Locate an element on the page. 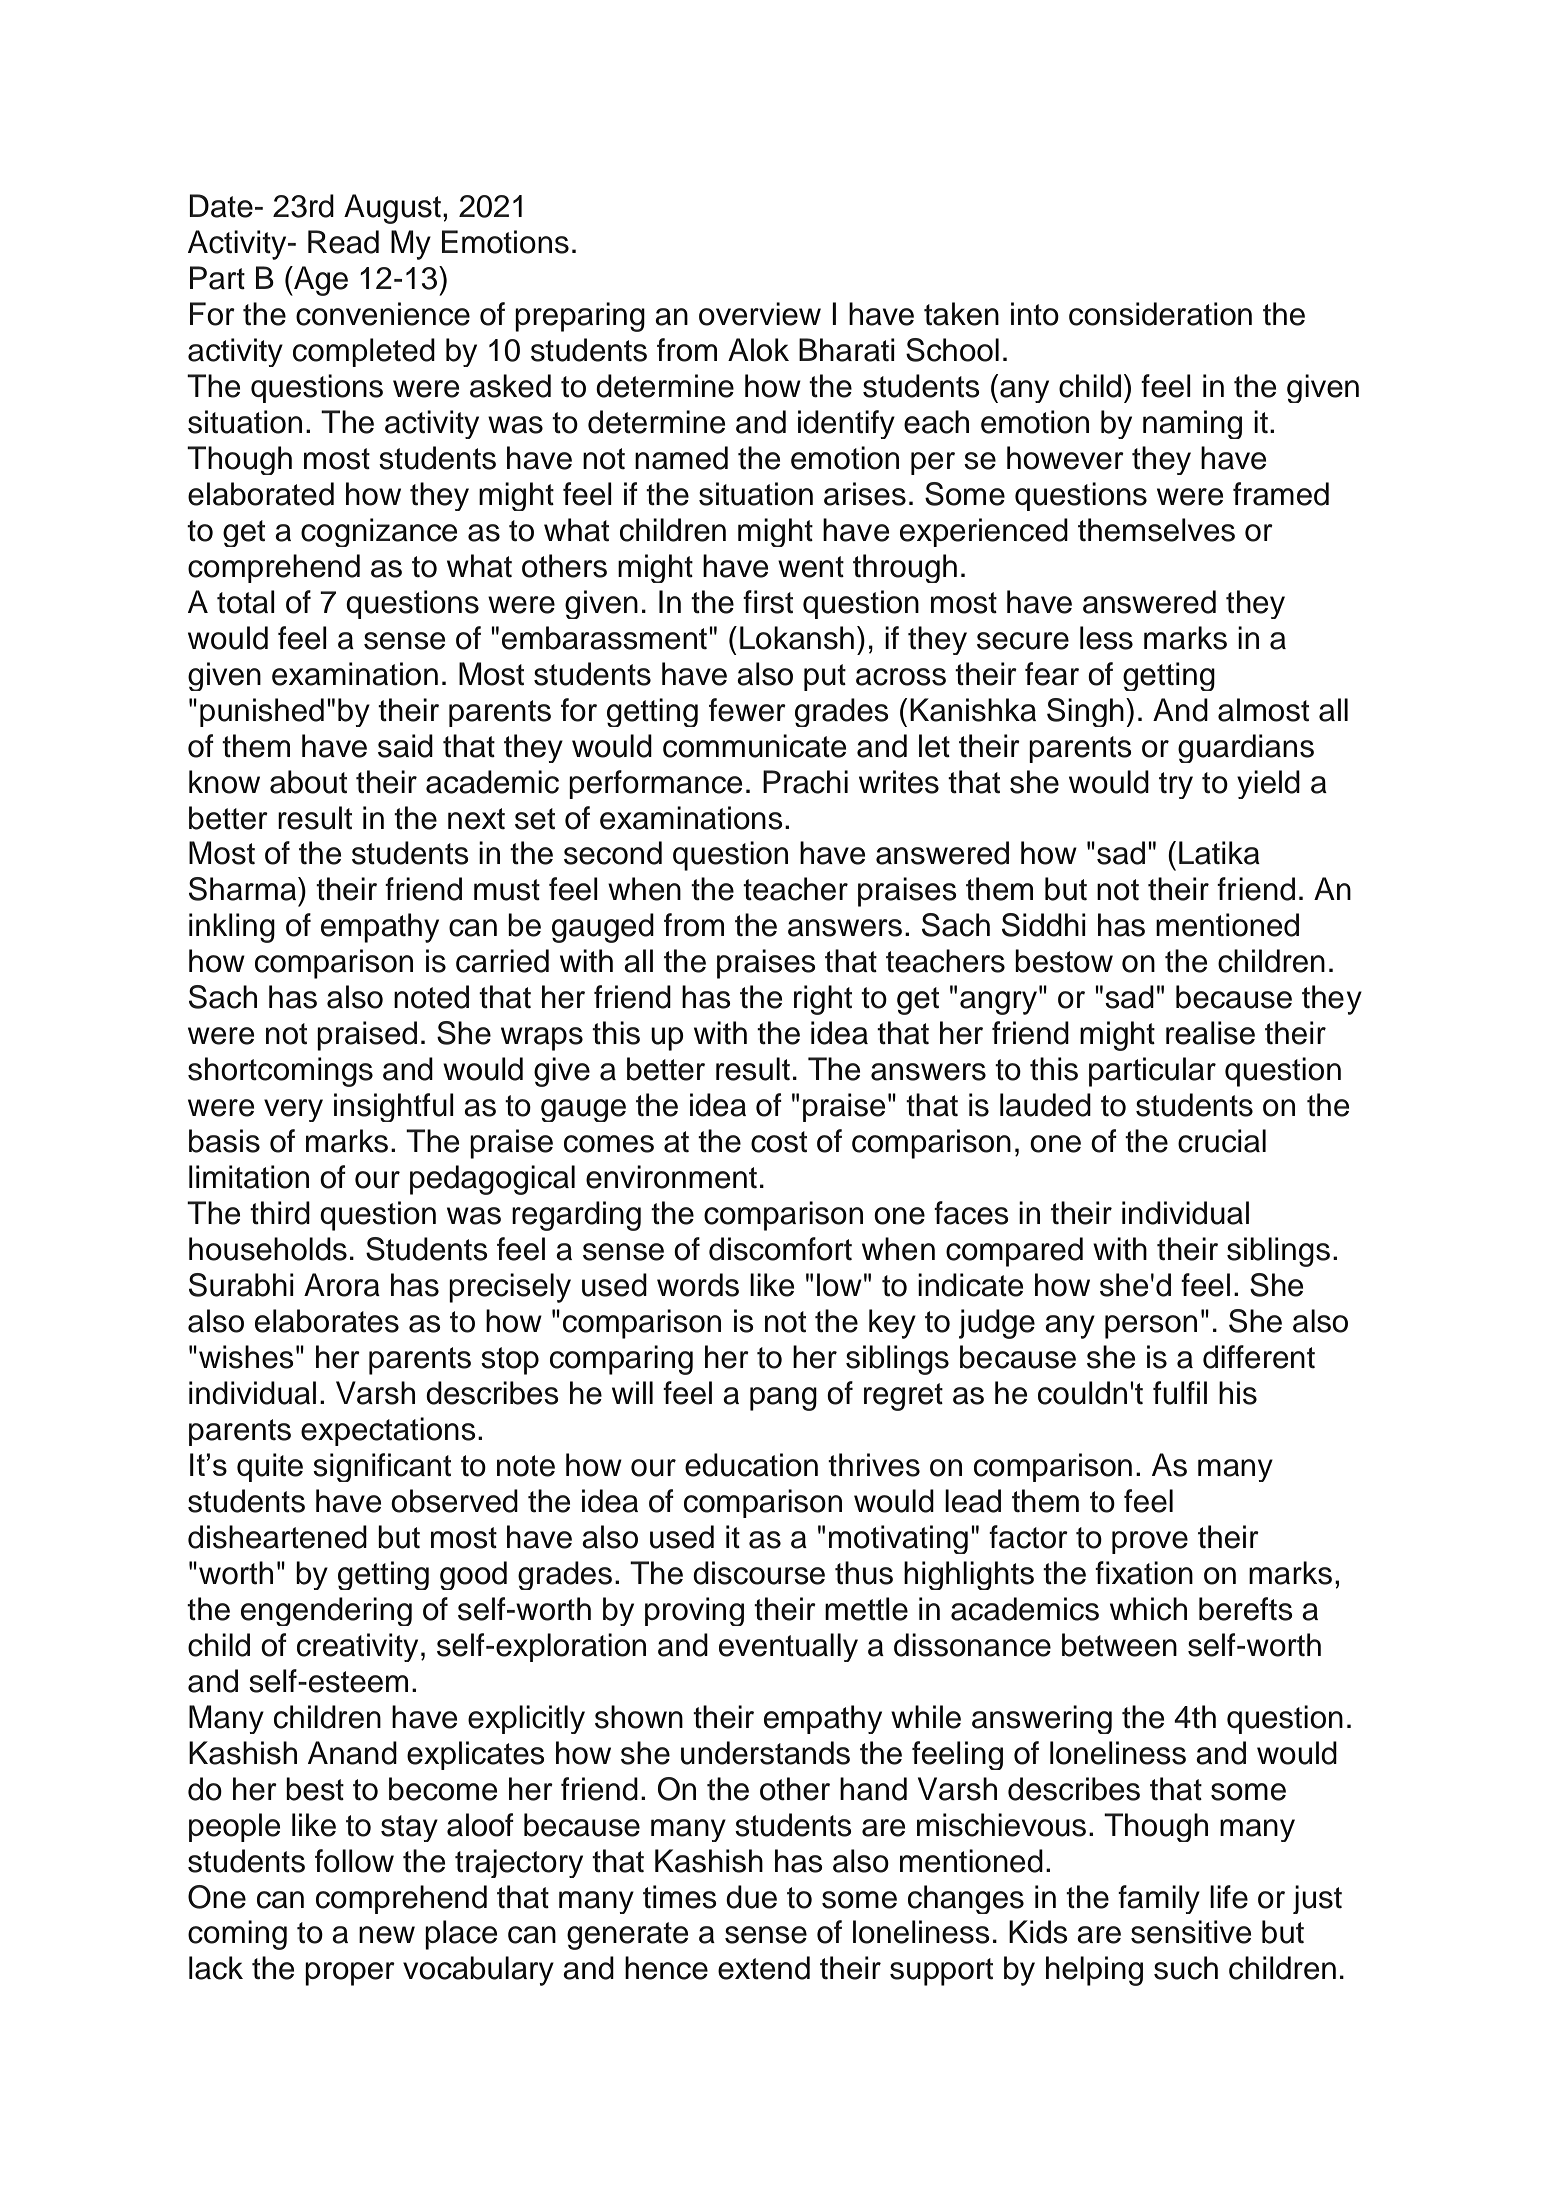 The height and width of the document is (2194, 1551). due is located at coordinates (751, 1897).
